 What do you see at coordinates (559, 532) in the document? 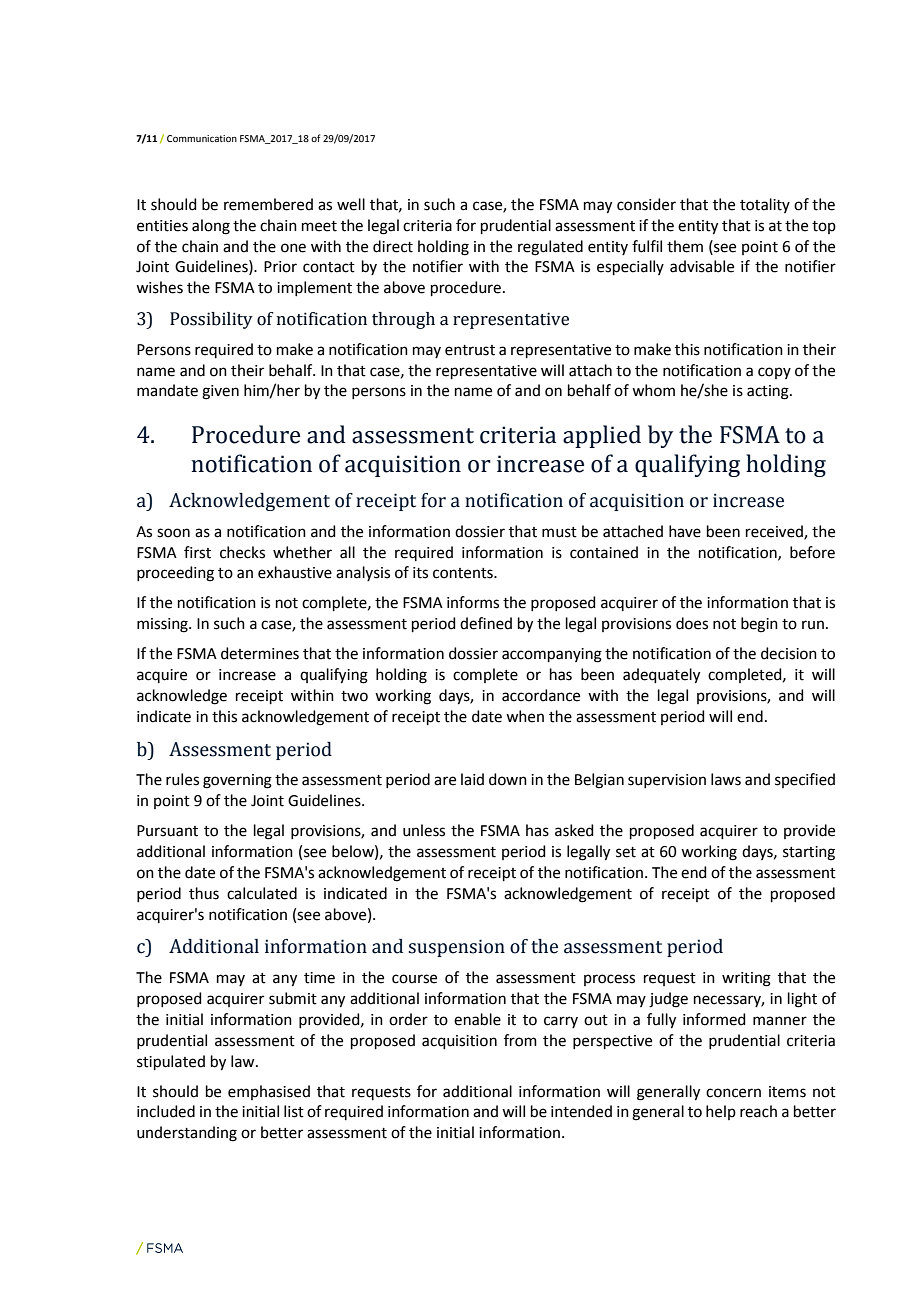
I see `must` at bounding box center [559, 532].
